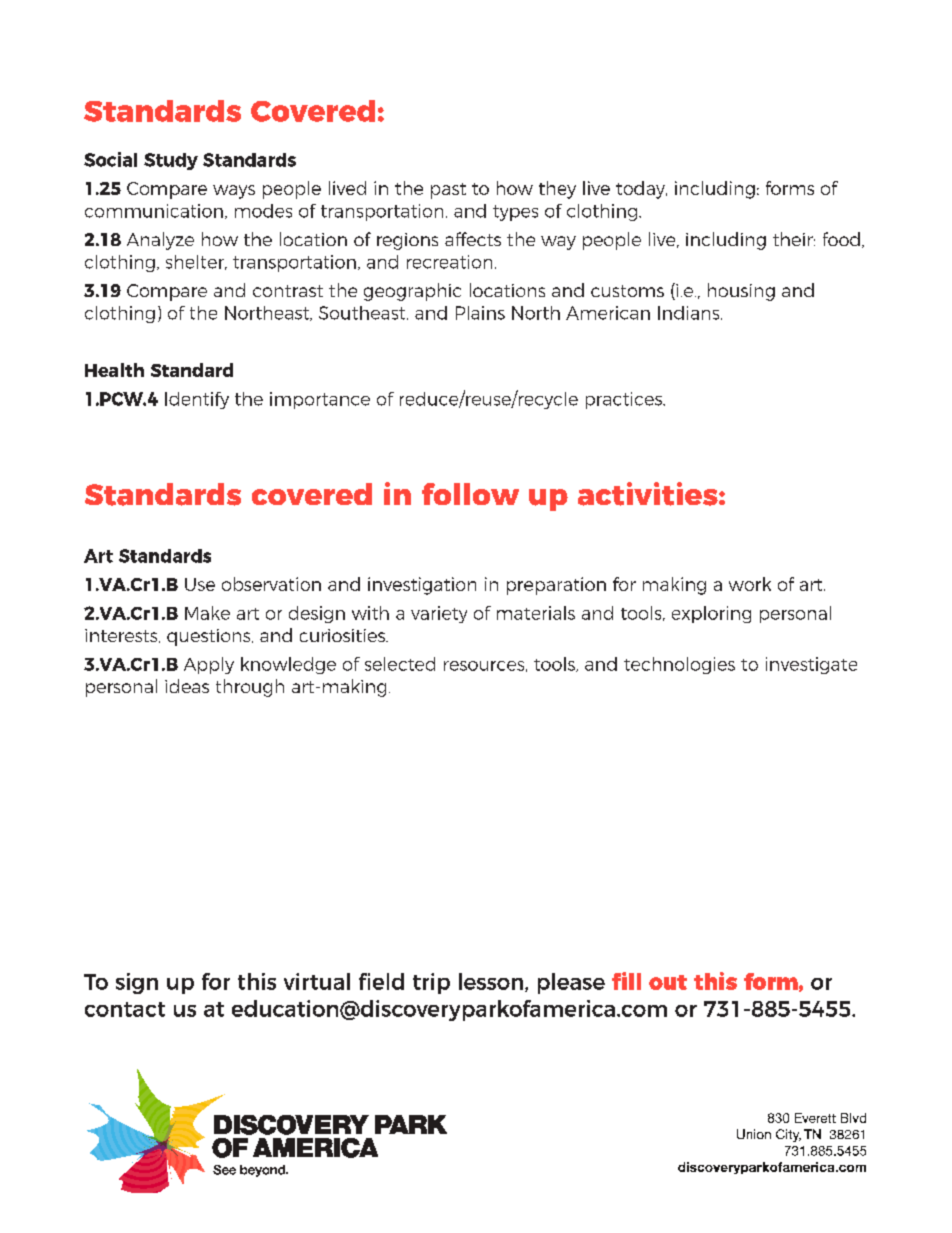 The height and width of the image is (1233, 952). Describe the element at coordinates (480, 313) in the image. I see `Plains` at that location.
